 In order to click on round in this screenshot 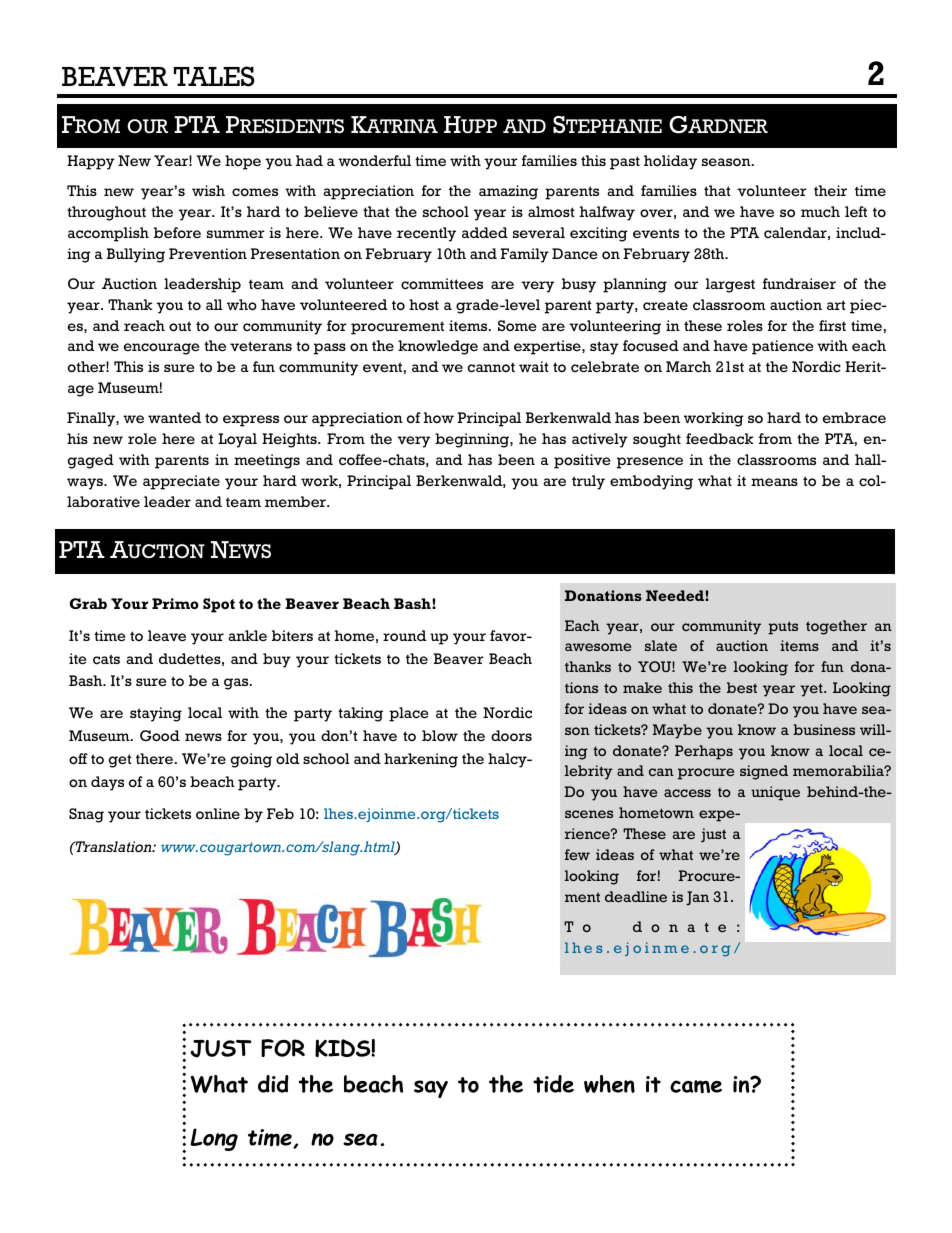, I will do `click(404, 635)`.
